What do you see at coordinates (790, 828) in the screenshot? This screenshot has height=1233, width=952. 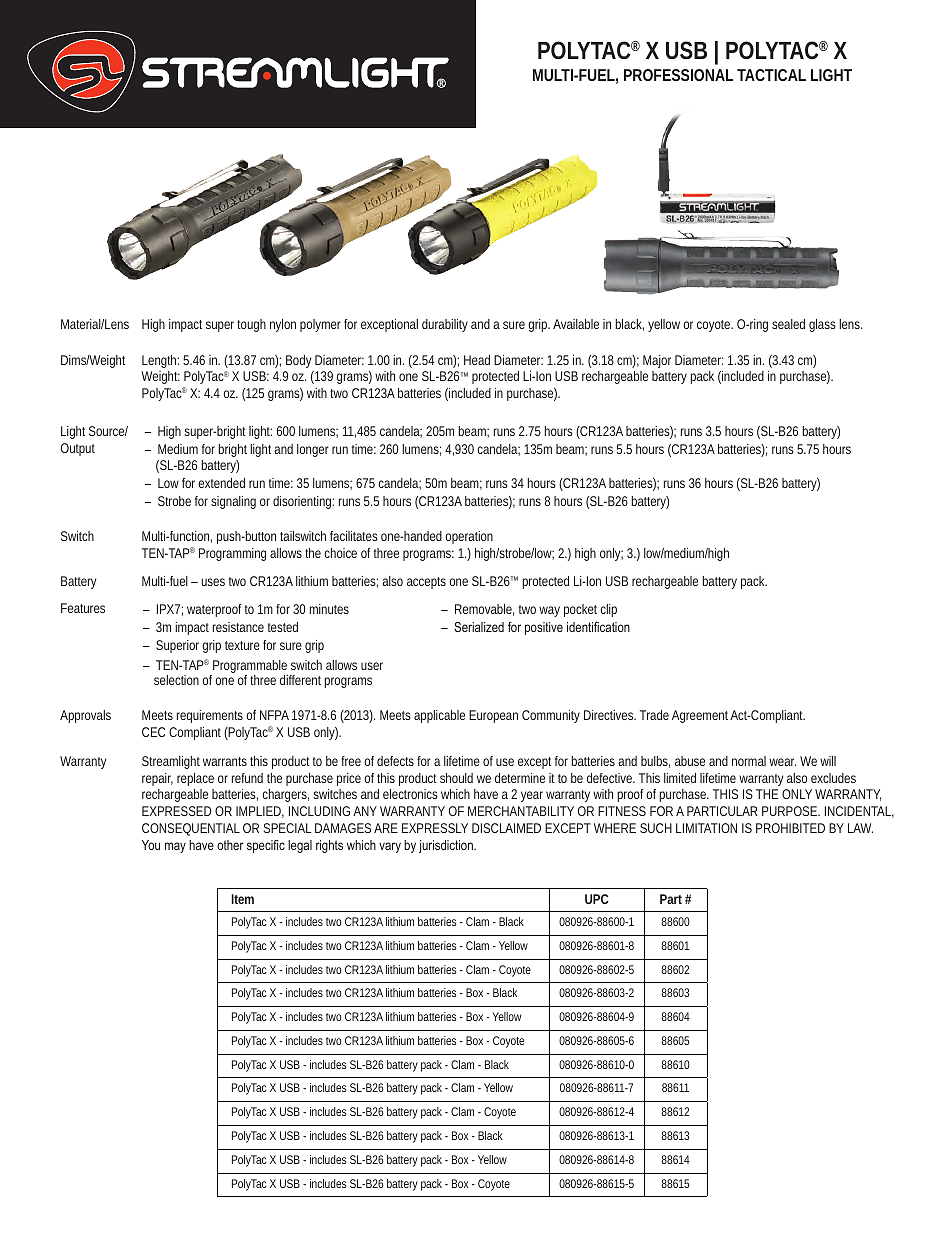 I see `PROHIBITED` at bounding box center [790, 828].
